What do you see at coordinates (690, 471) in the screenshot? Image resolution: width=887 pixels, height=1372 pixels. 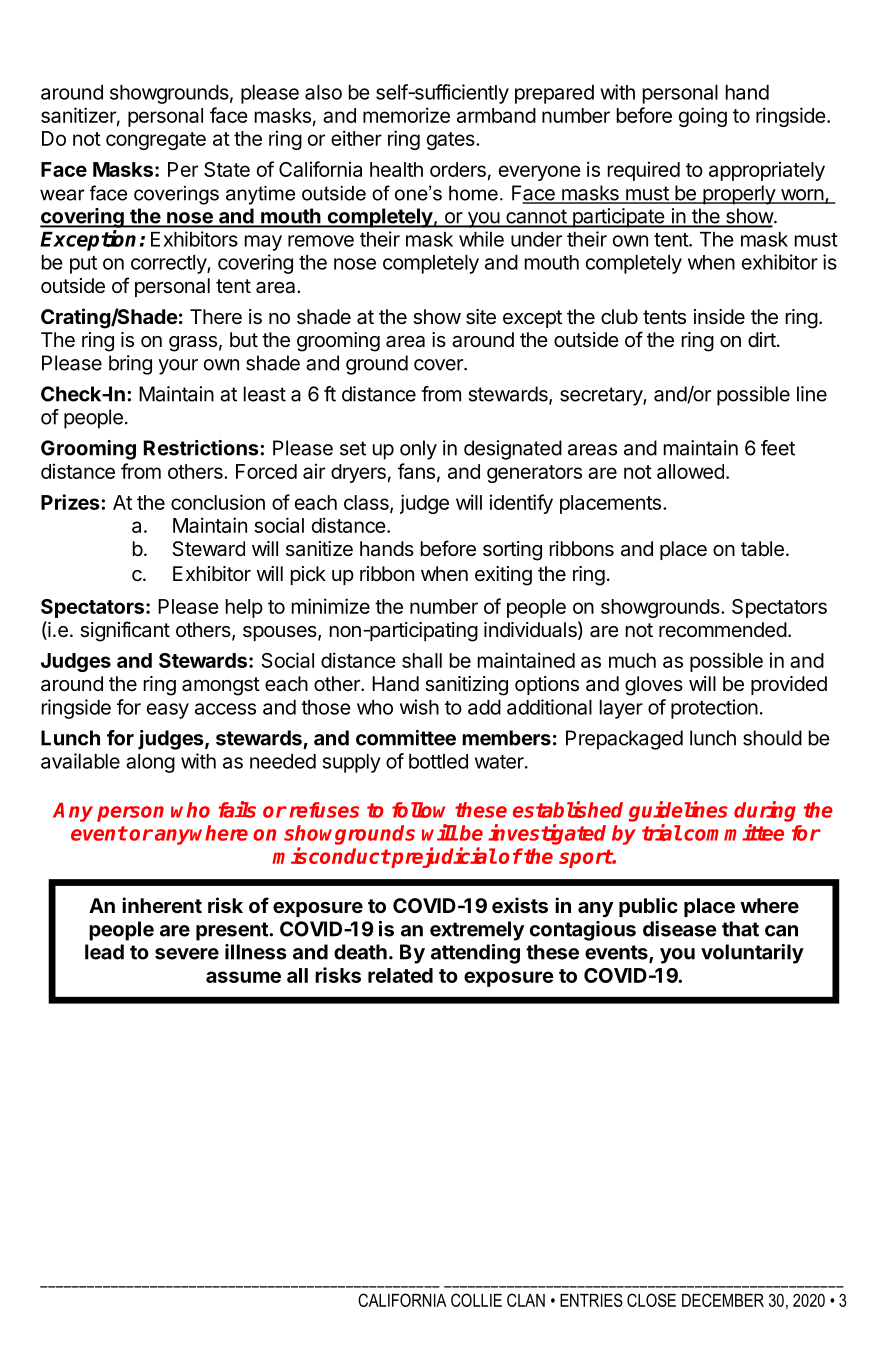 I see `allowed` at bounding box center [690, 471].
